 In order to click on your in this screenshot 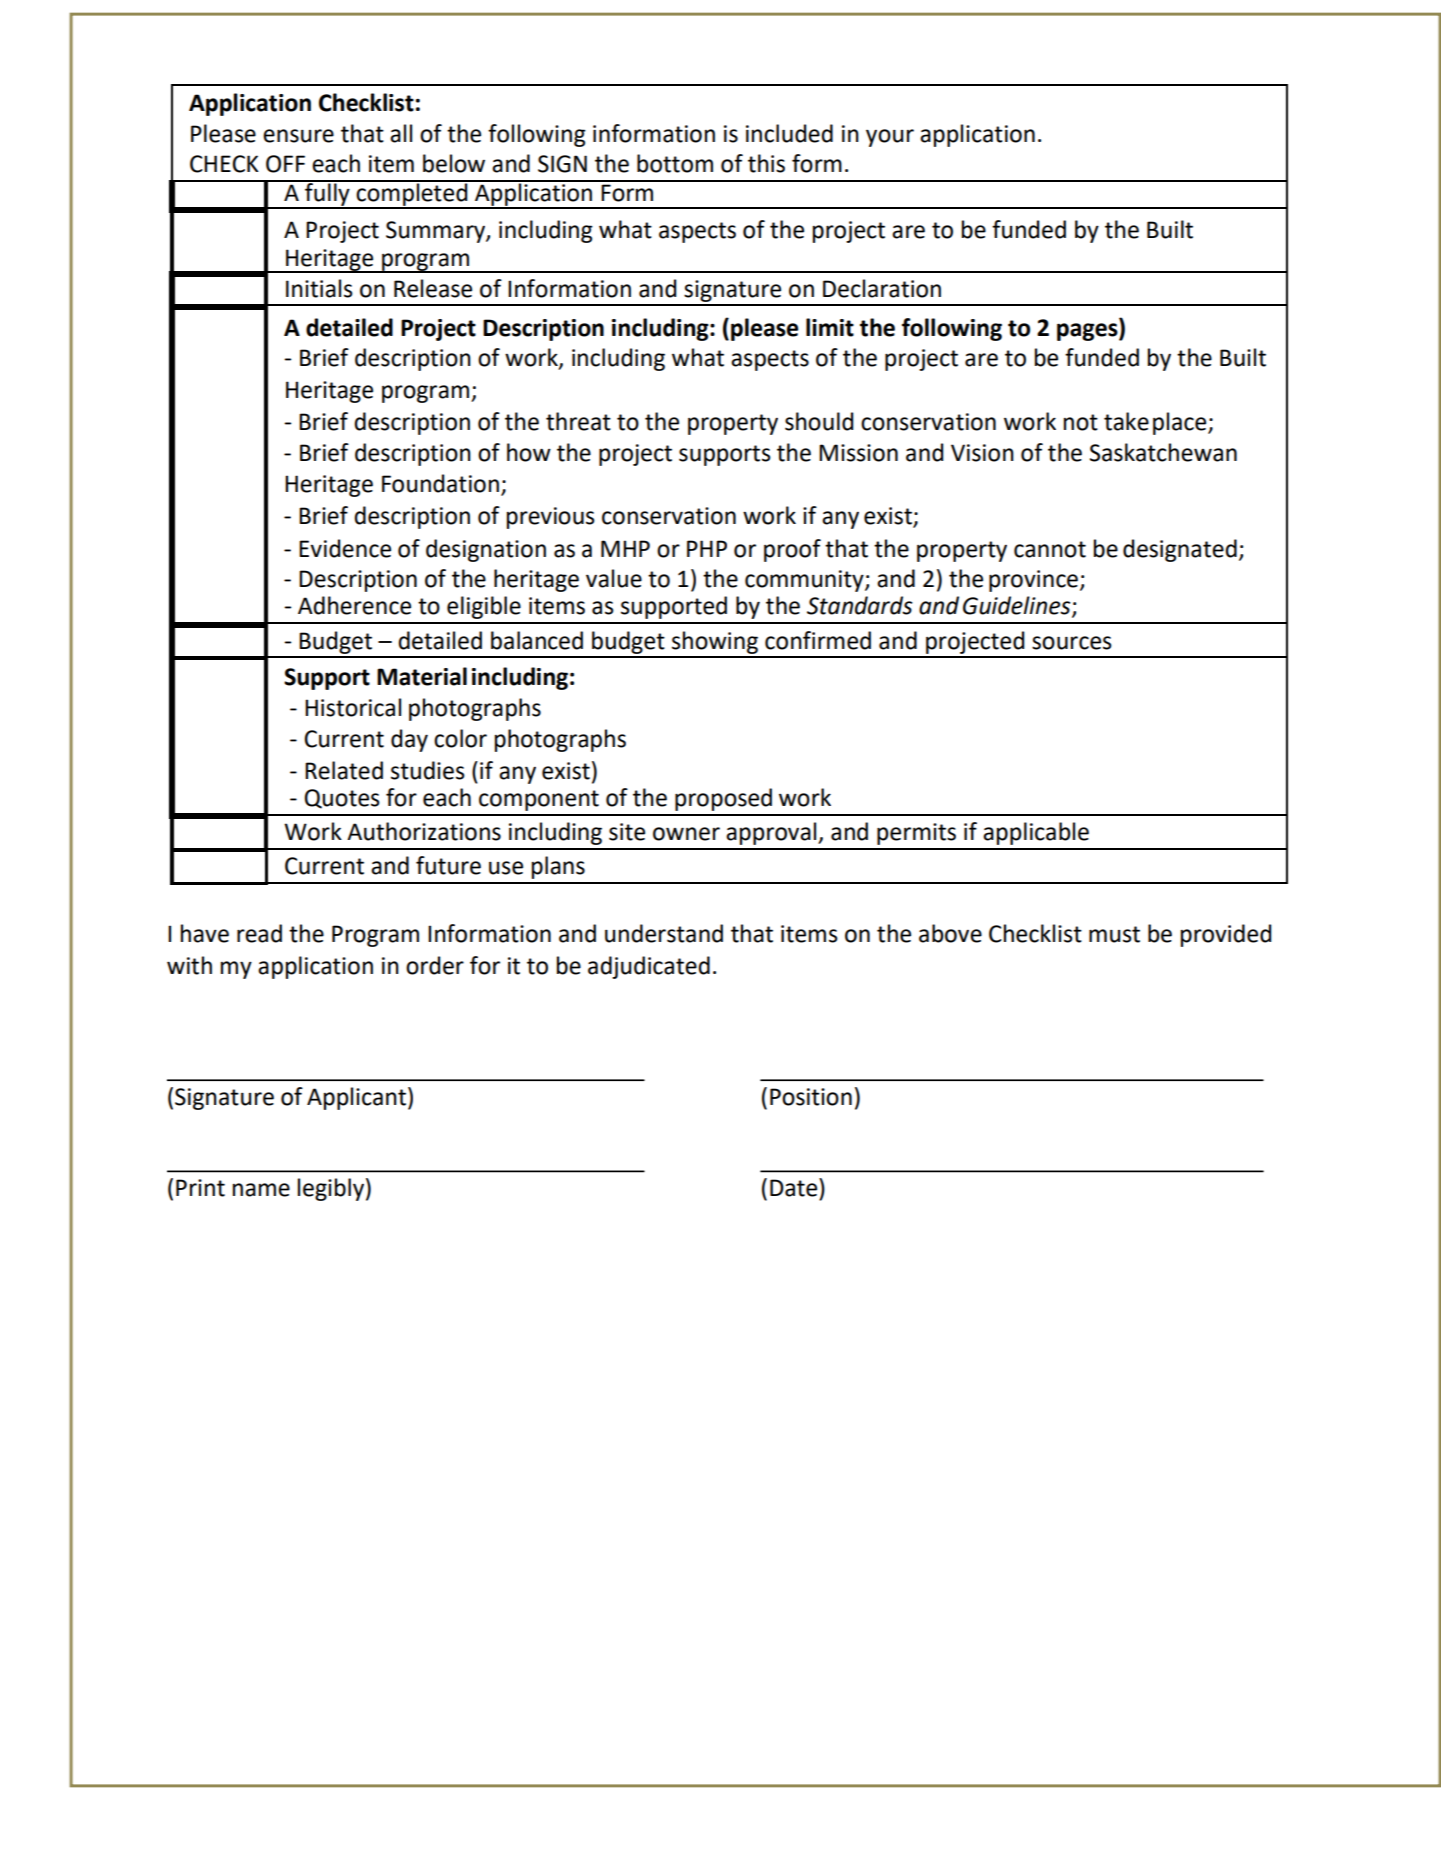, I will do `click(890, 138)`.
